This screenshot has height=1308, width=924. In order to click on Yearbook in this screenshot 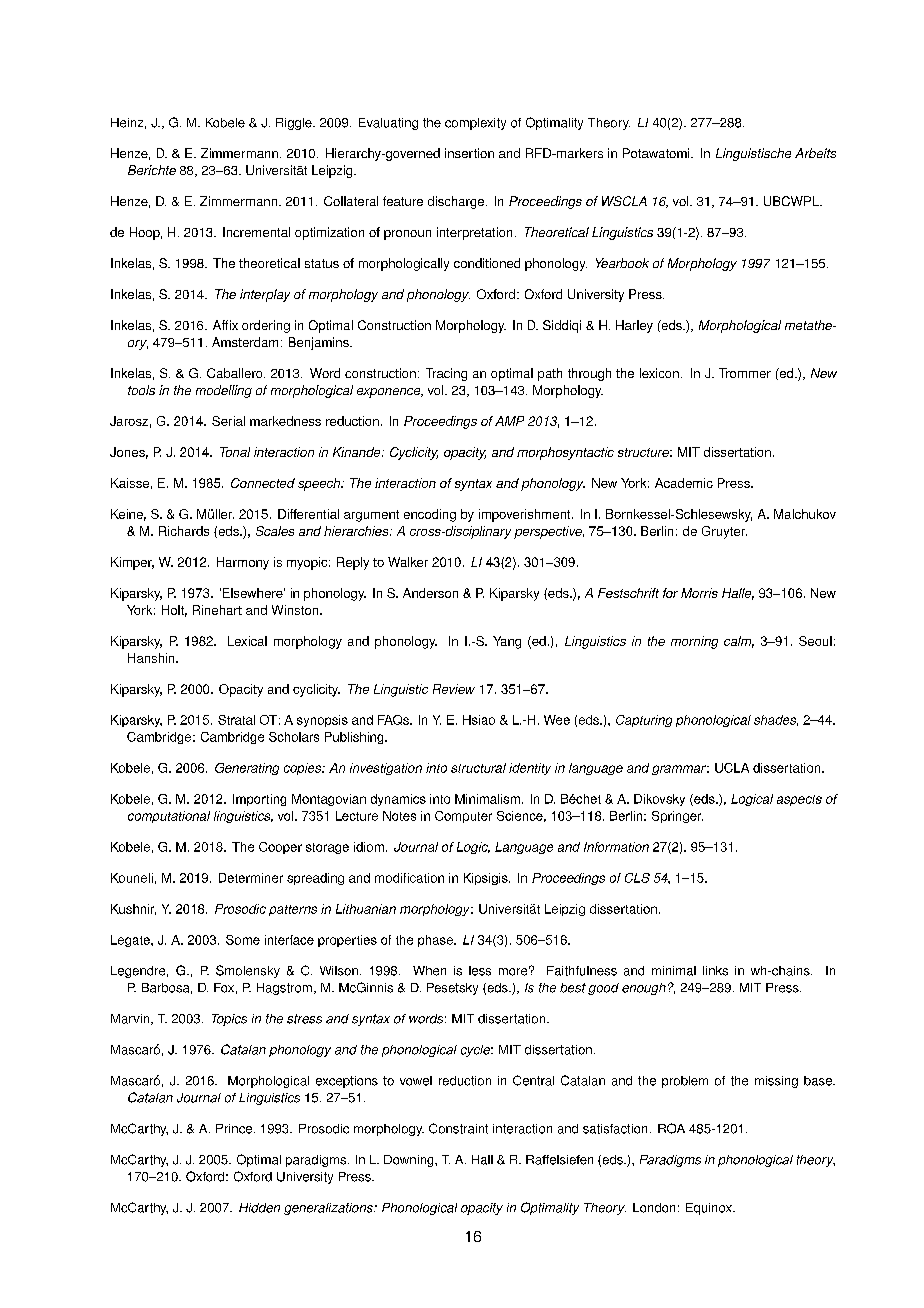, I will do `click(622, 263)`.
